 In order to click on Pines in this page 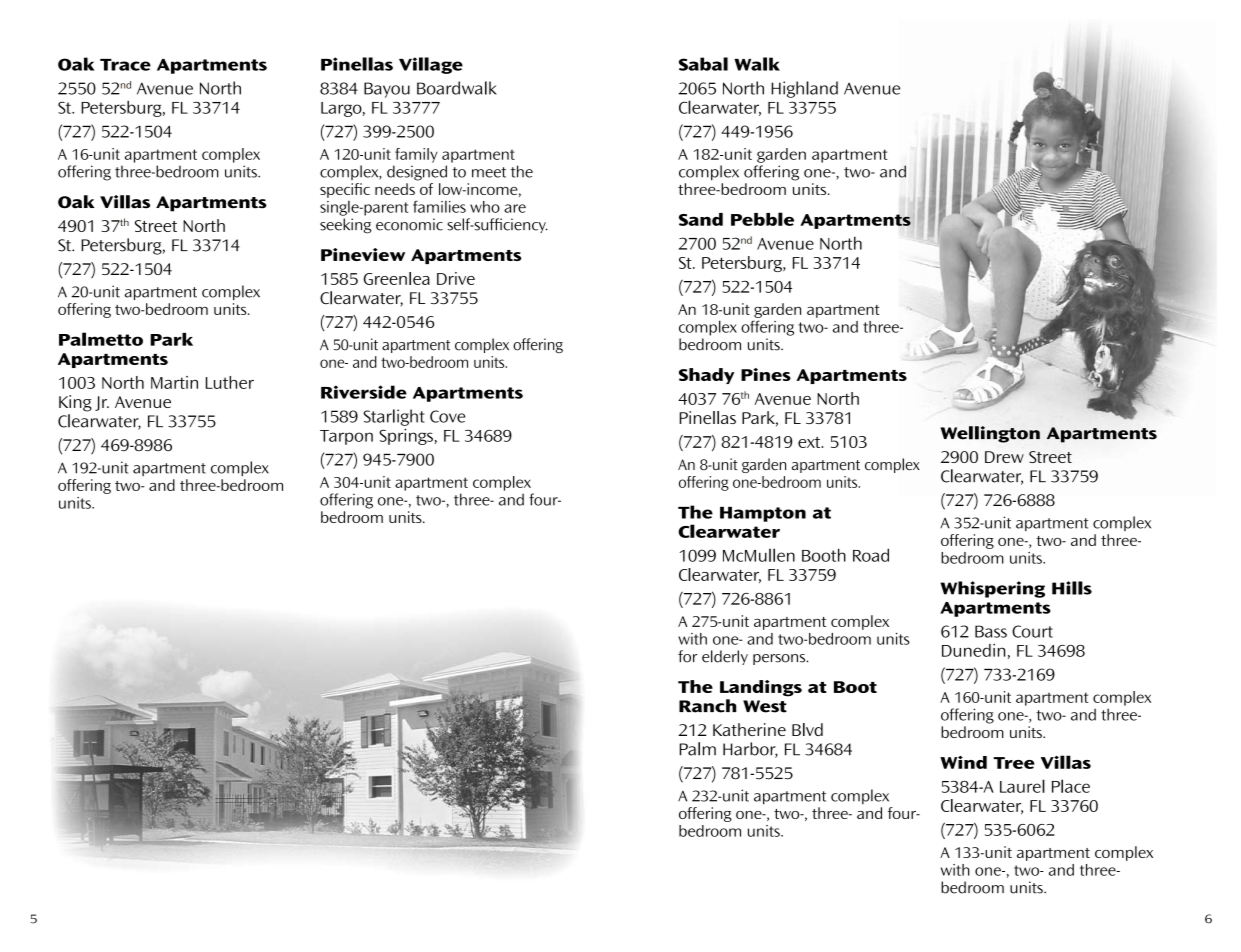, I will do `click(766, 374)`.
